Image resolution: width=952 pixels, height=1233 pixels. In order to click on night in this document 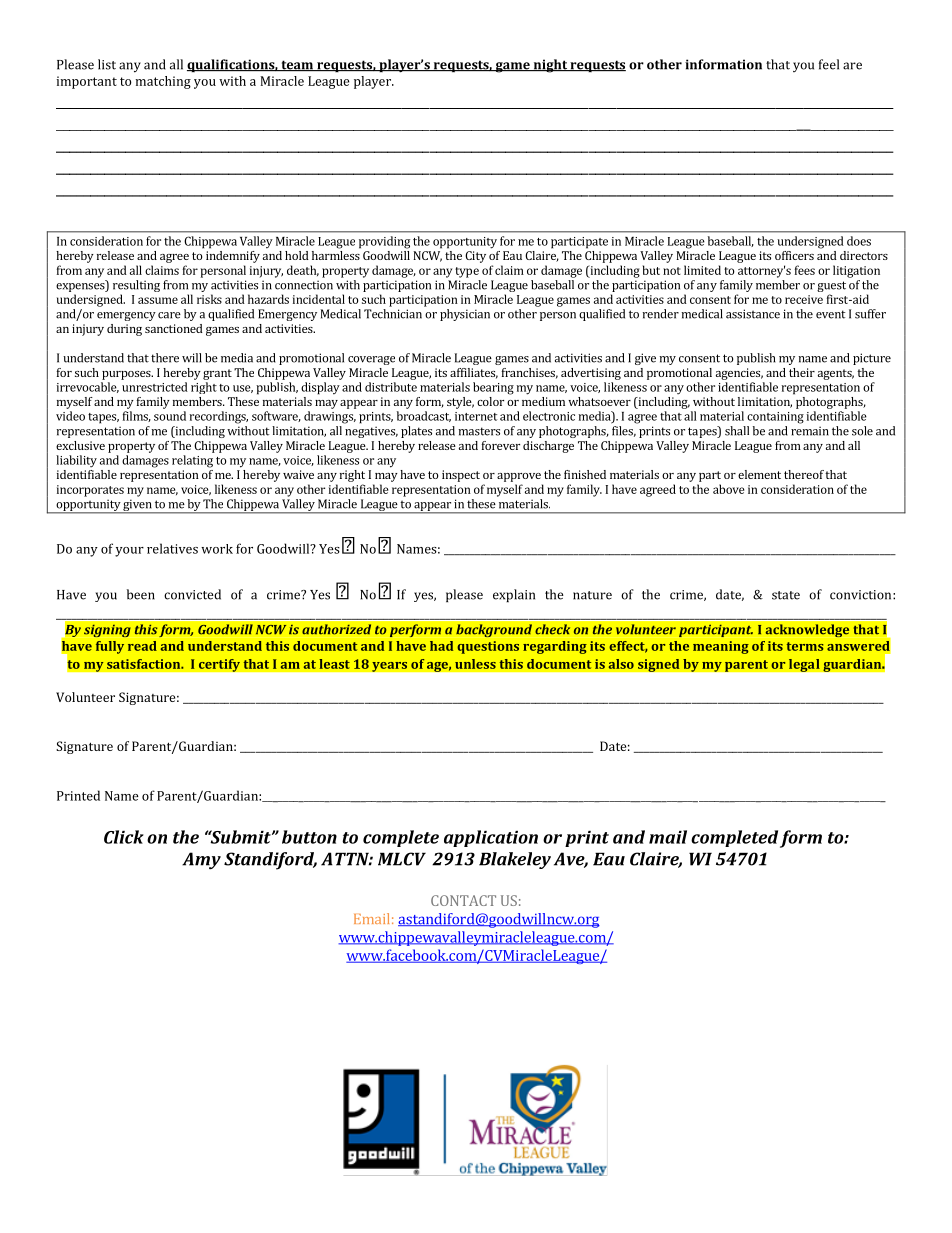, I will do `click(550, 66)`.
